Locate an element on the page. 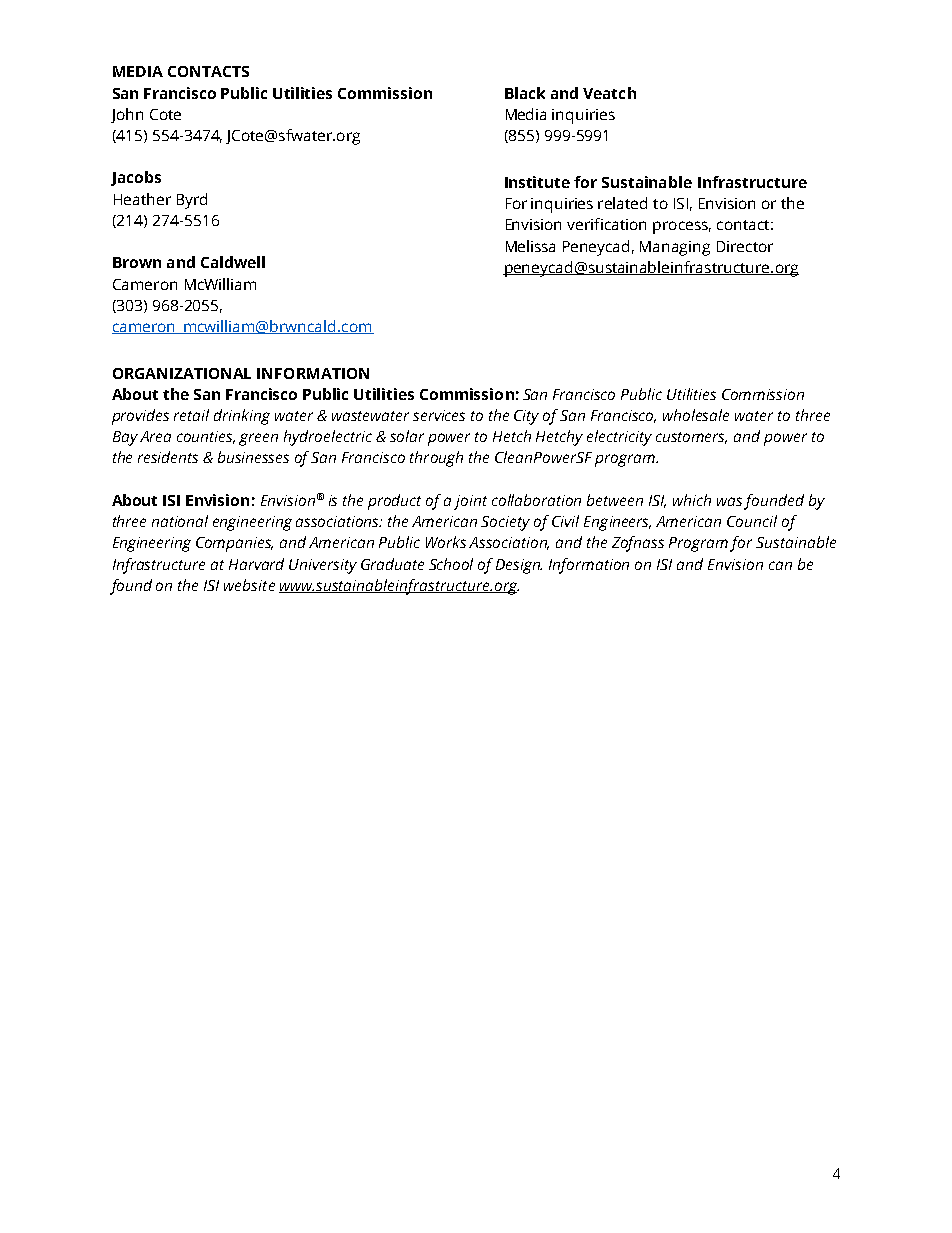 The image size is (952, 1233). services is located at coordinates (439, 415).
